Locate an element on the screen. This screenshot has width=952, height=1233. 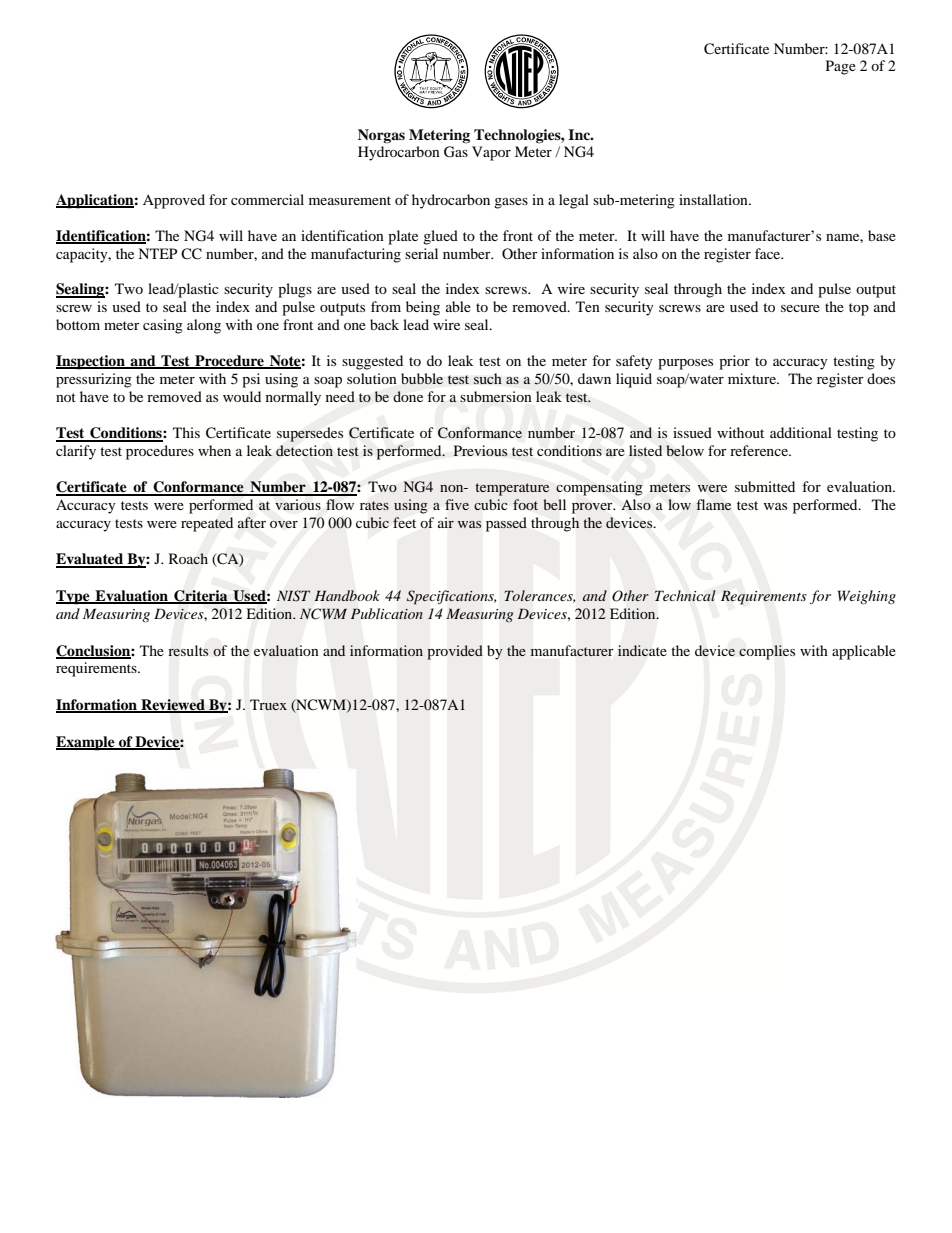
submersion is located at coordinates (496, 396).
